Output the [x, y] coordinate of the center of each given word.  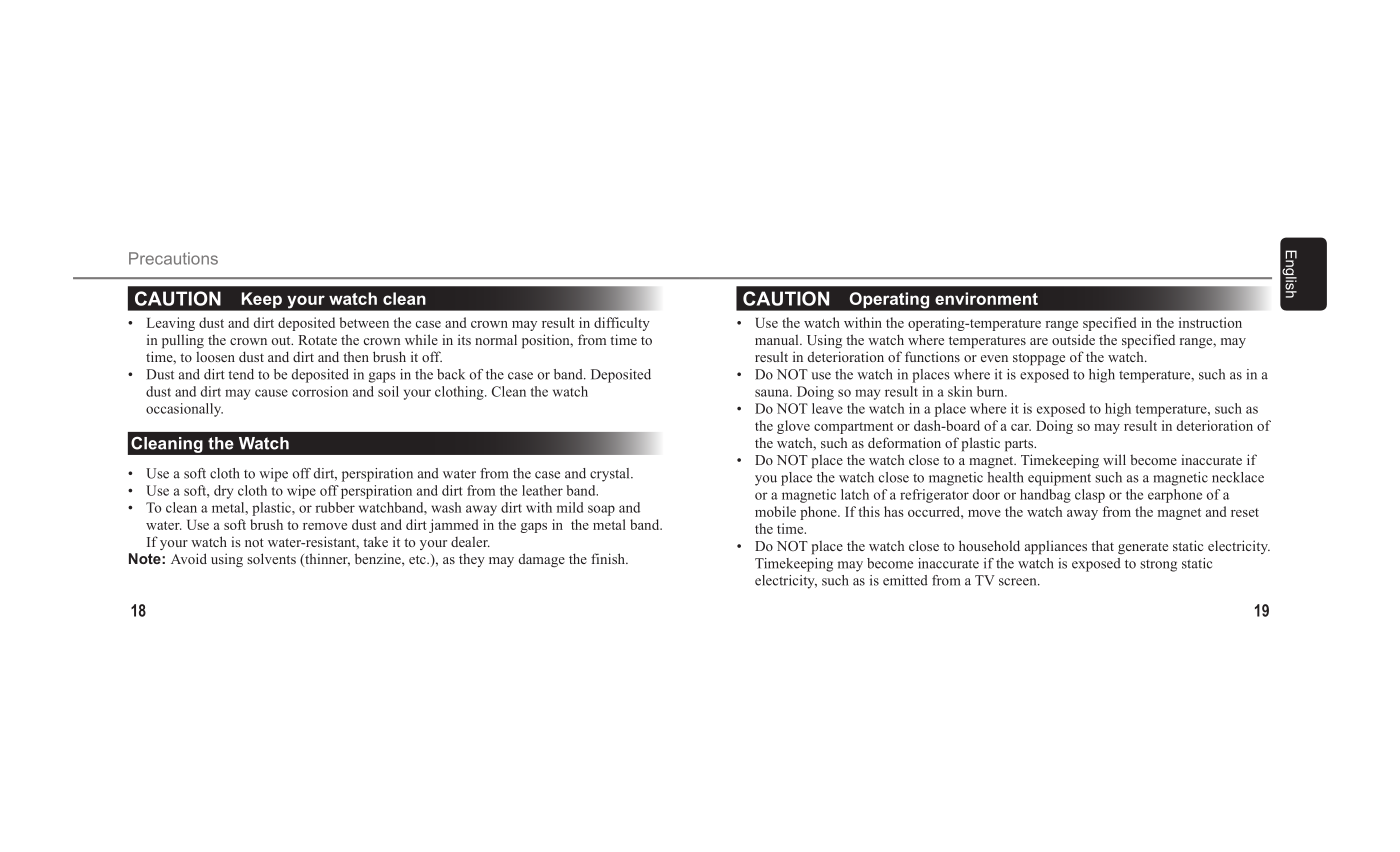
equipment [1059, 479]
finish [609, 558]
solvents [271, 558]
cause [271, 393]
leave [827, 408]
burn [991, 391]
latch [855, 494]
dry [223, 492]
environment [986, 298]
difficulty [622, 324]
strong [1158, 566]
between [364, 322]
